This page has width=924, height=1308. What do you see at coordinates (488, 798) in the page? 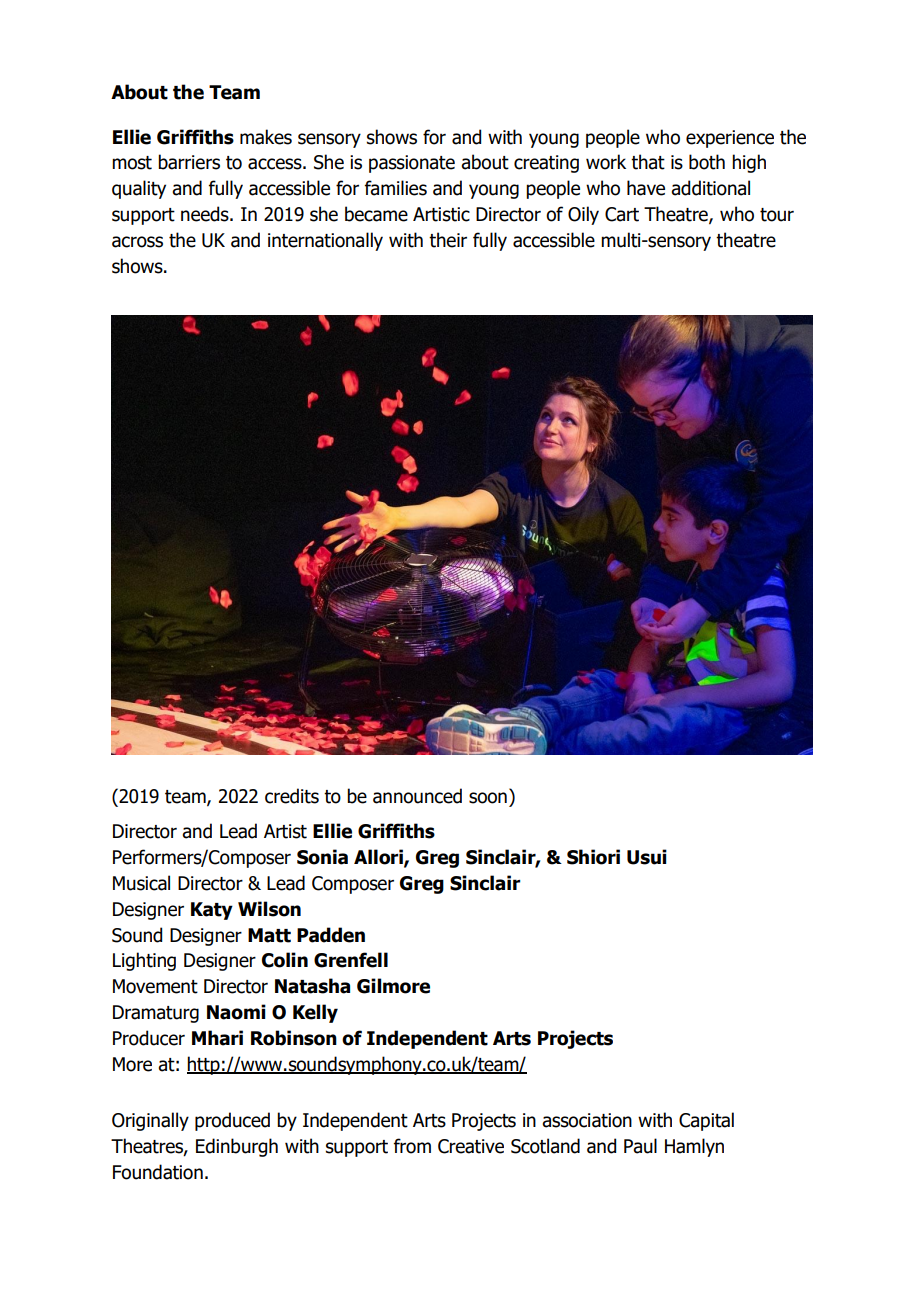
I see `soon` at bounding box center [488, 798].
